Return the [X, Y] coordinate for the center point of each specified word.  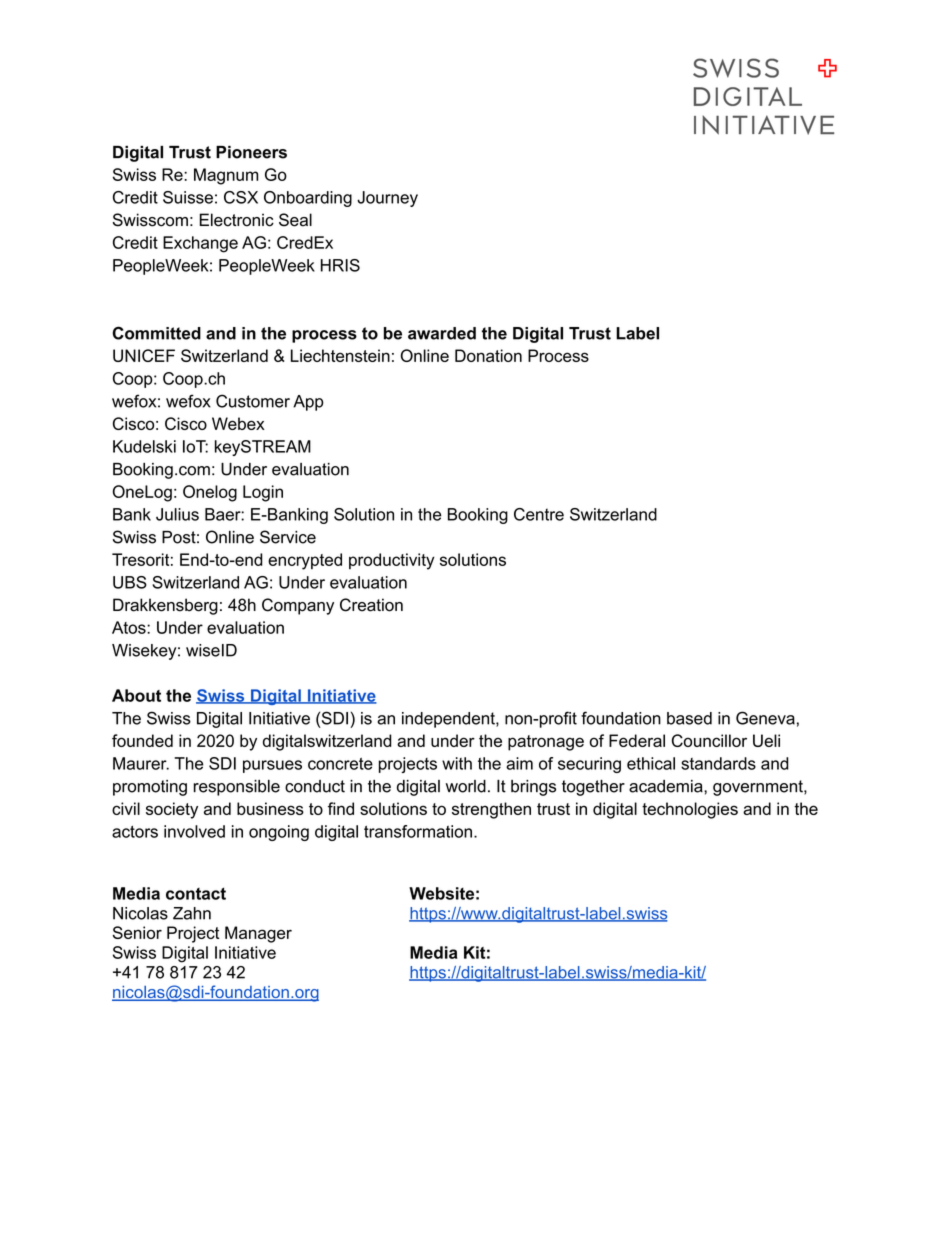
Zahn [192, 913]
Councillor [709, 740]
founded [142, 740]
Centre [539, 514]
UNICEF [144, 355]
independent [449, 720]
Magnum [226, 176]
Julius [177, 514]
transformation [418, 831]
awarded [442, 333]
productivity [392, 561]
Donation [488, 355]
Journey [387, 199]
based [689, 718]
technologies [690, 810]
